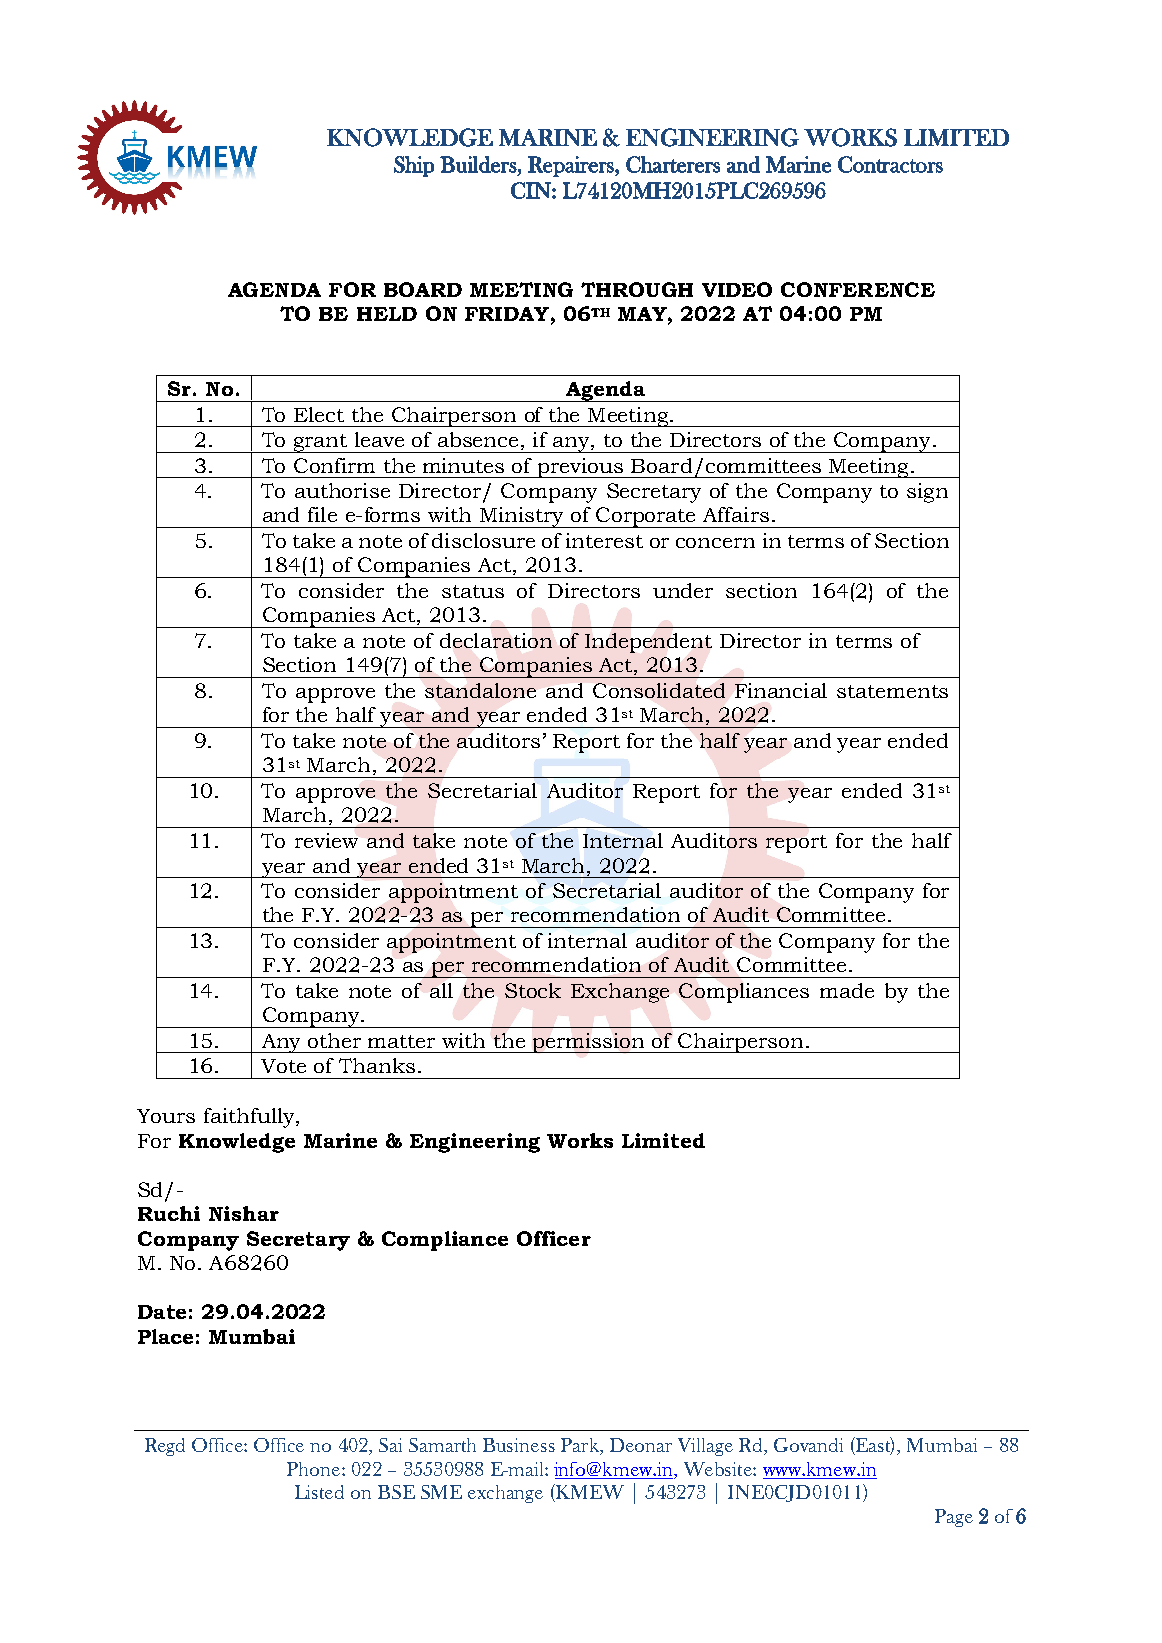 This screenshot has width=1162, height=1643. I want to click on file, so click(322, 514).
